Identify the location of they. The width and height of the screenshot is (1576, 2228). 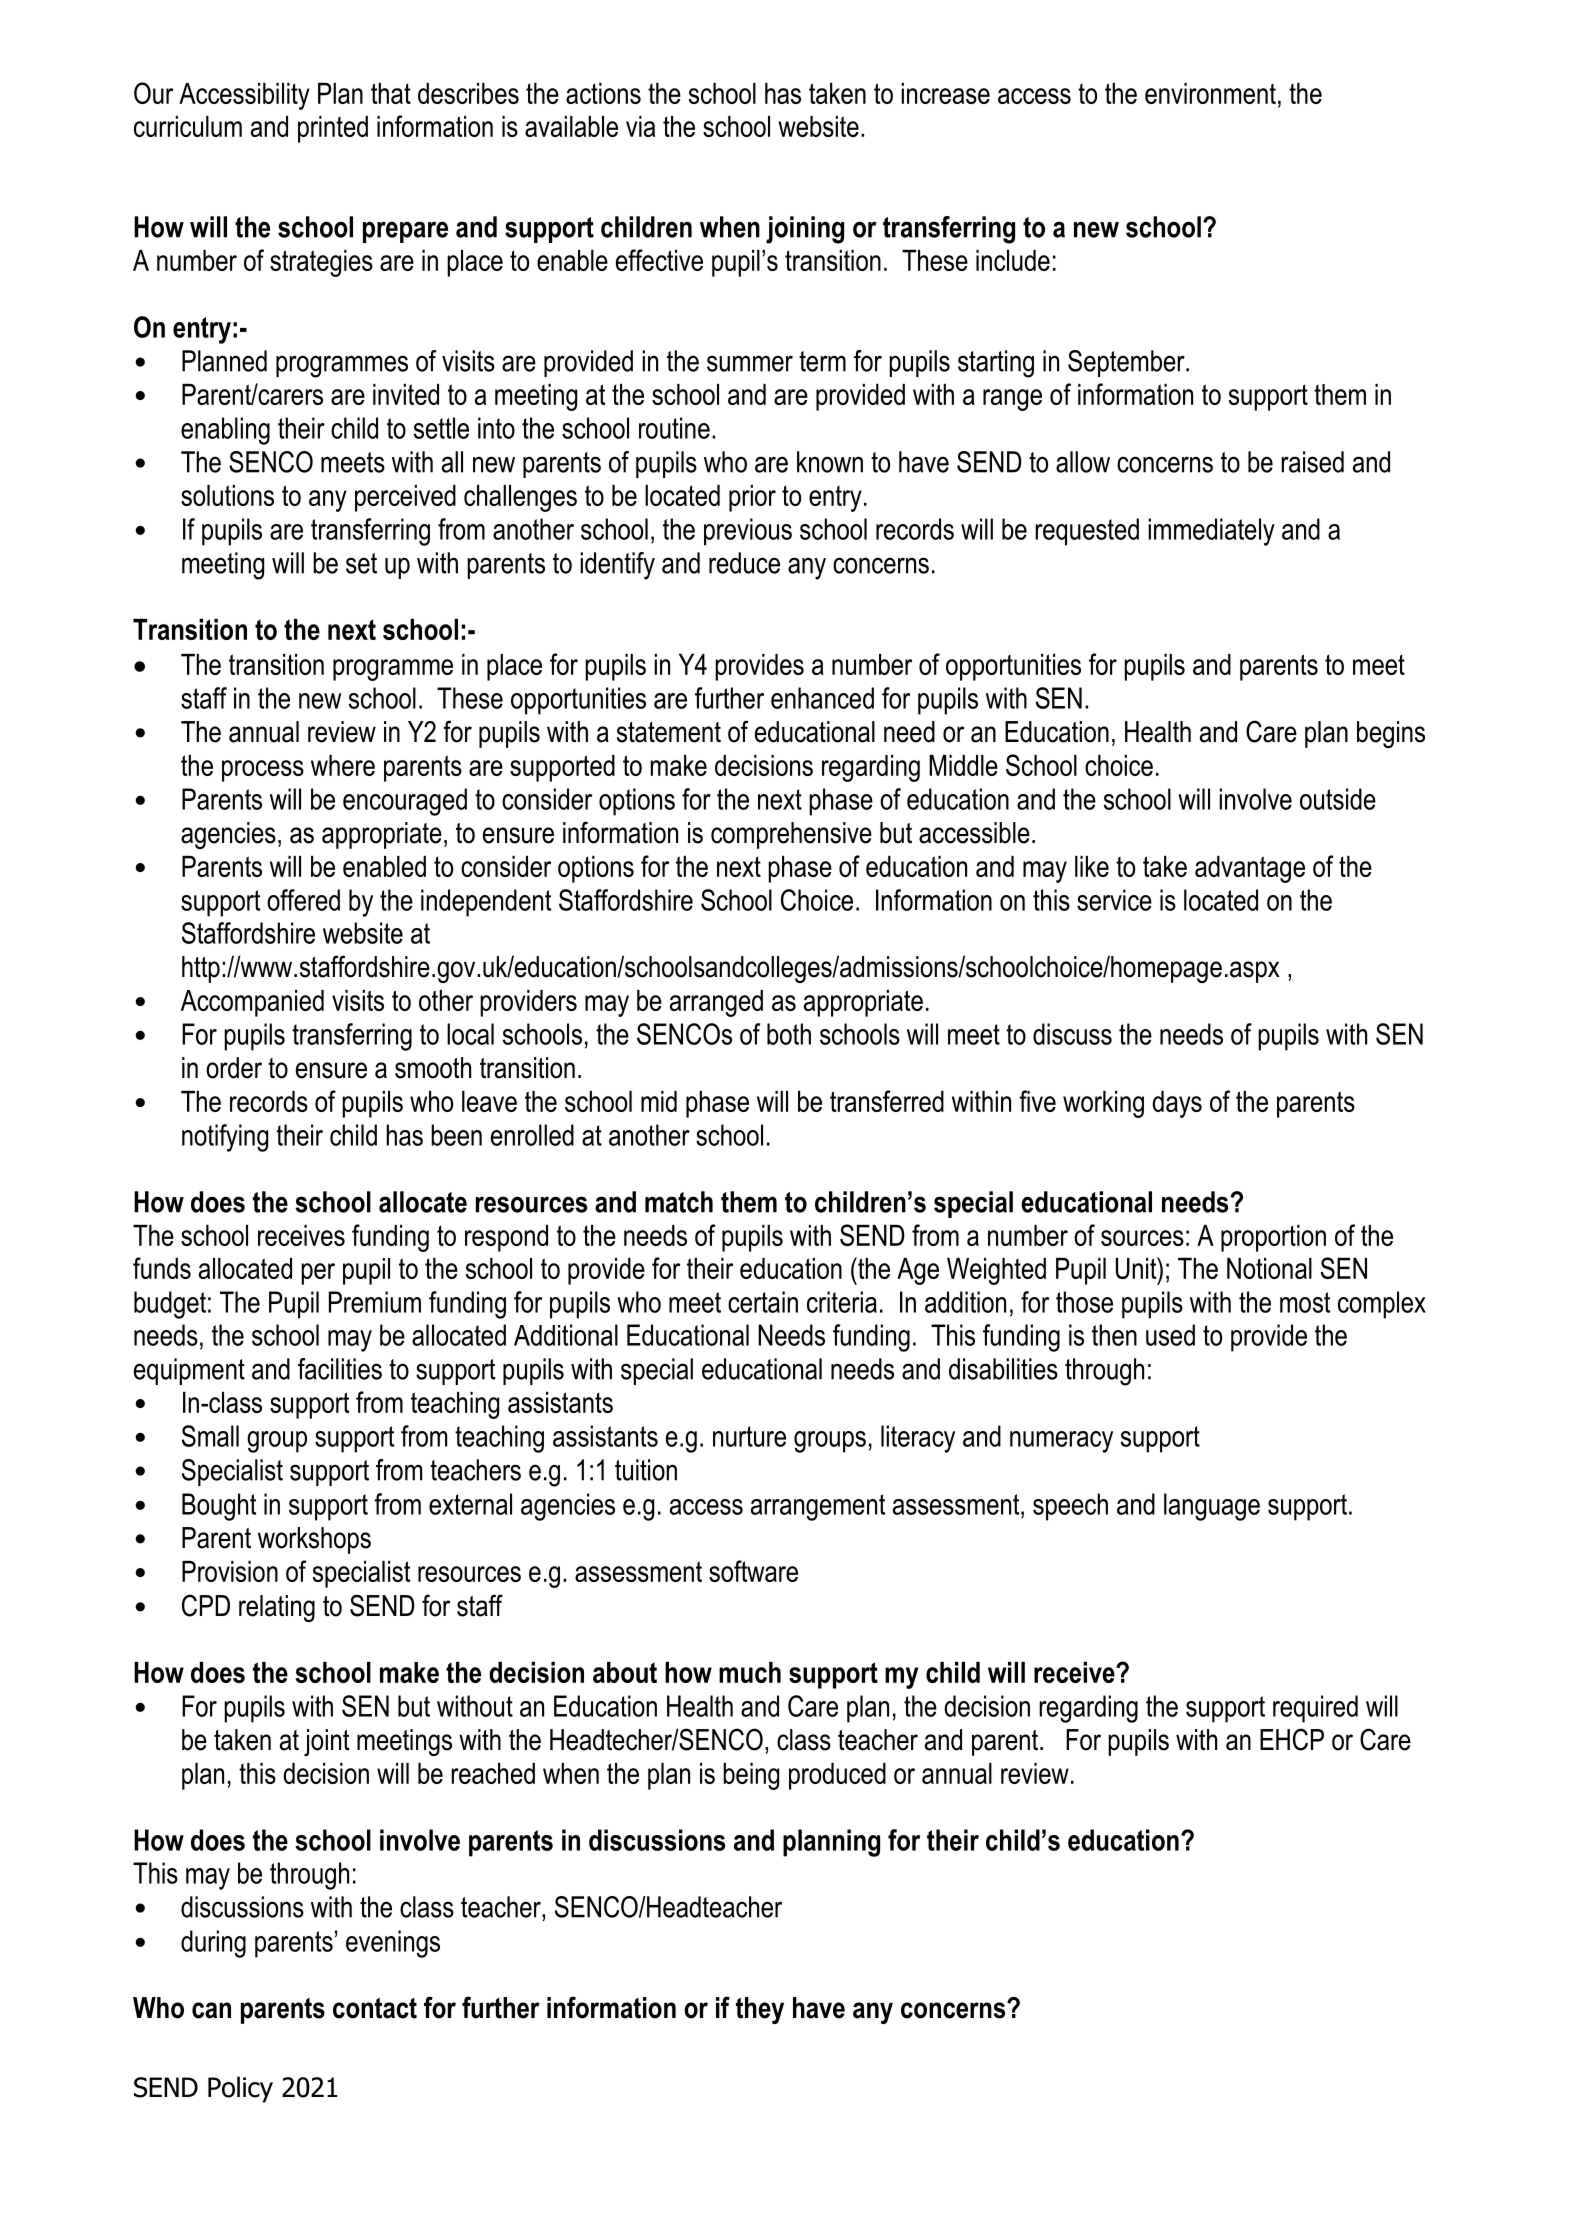
(760, 2010).
